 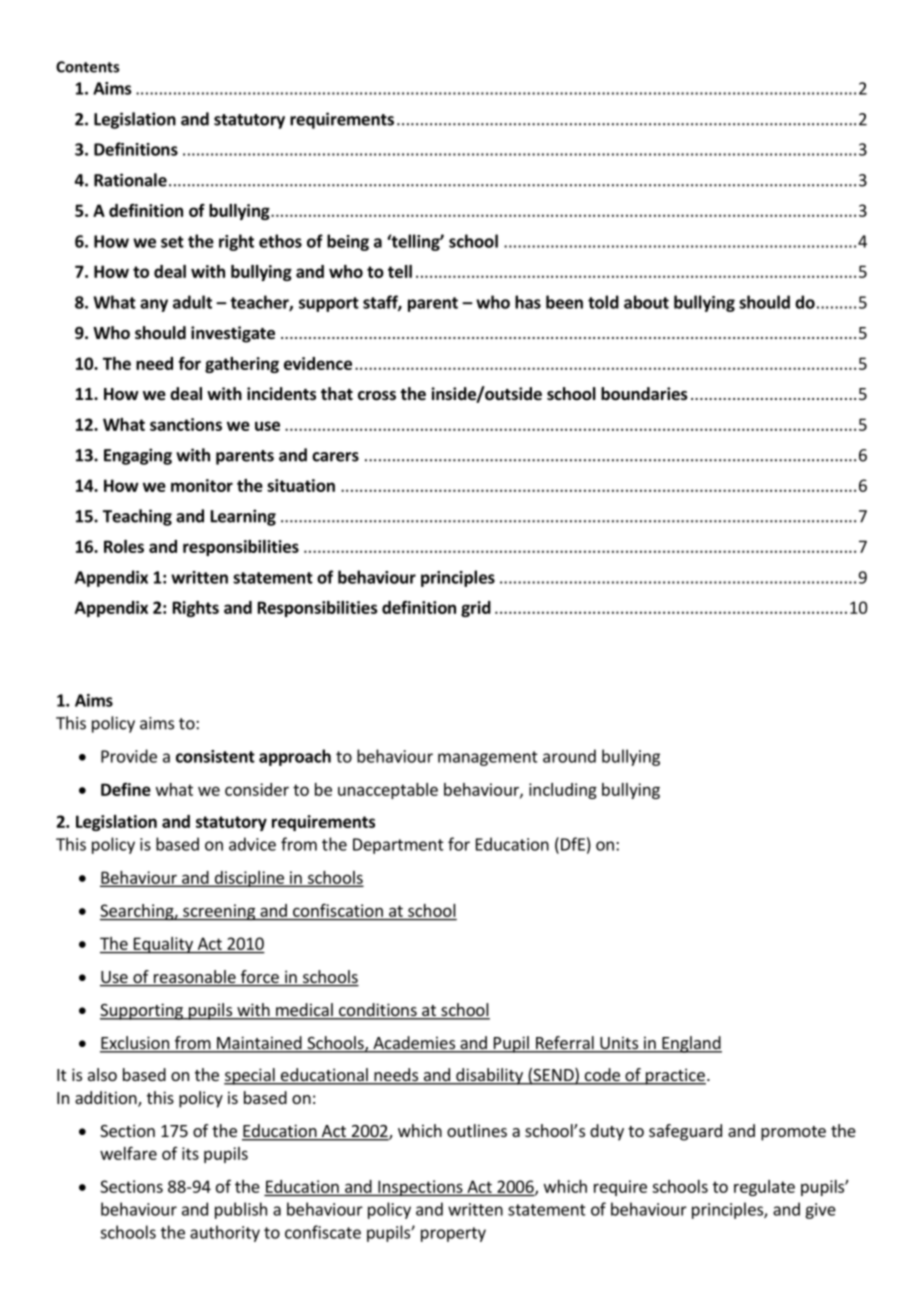 What do you see at coordinates (569, 756) in the document?
I see `around` at bounding box center [569, 756].
